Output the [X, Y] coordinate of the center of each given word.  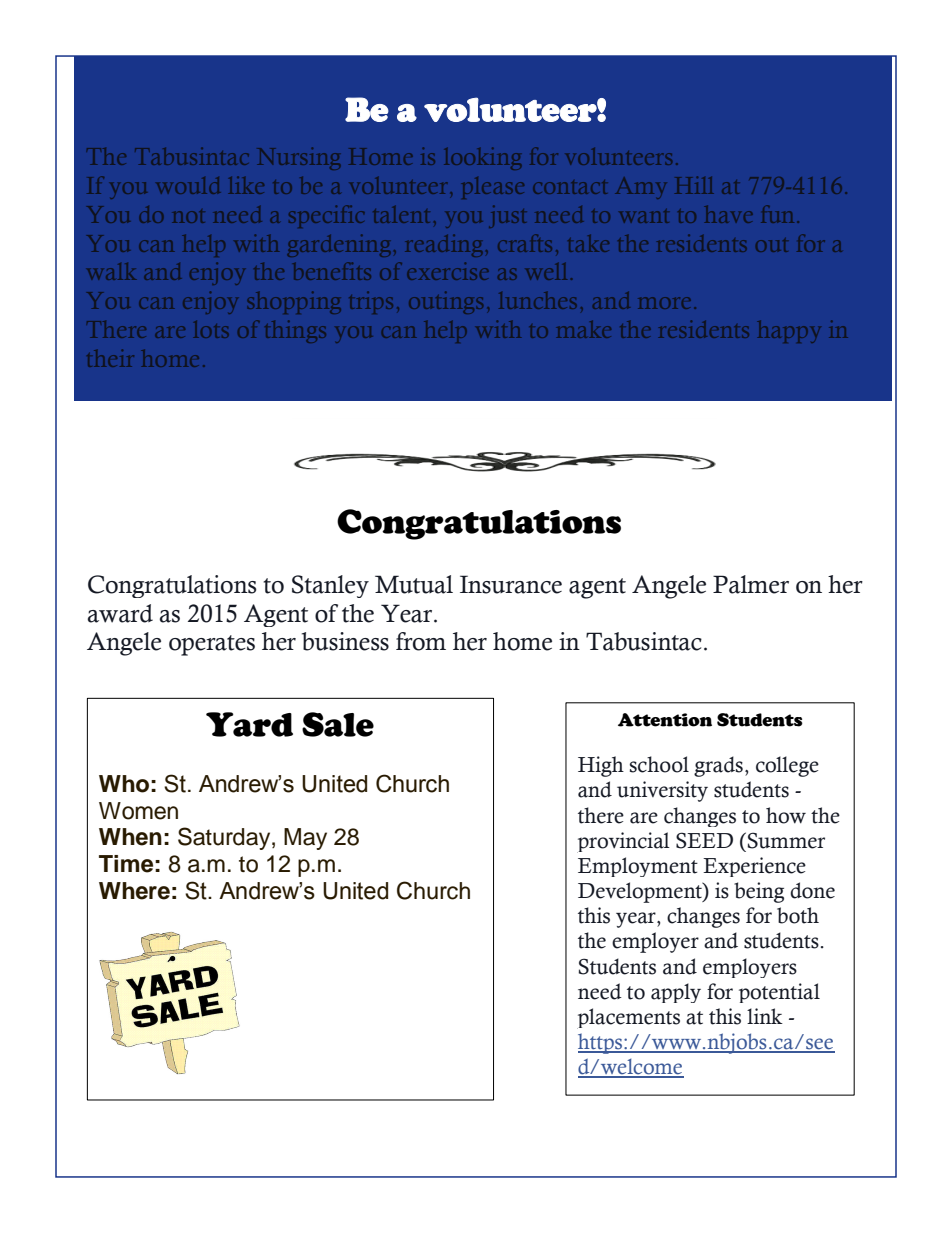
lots [211, 329]
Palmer [751, 584]
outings [446, 303]
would [188, 185]
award [120, 613]
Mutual [414, 584]
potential [779, 993]
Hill [694, 185]
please [493, 188]
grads [718, 766]
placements [628, 1018]
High [601, 766]
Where [134, 891]
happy [789, 332]
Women [138, 811]
